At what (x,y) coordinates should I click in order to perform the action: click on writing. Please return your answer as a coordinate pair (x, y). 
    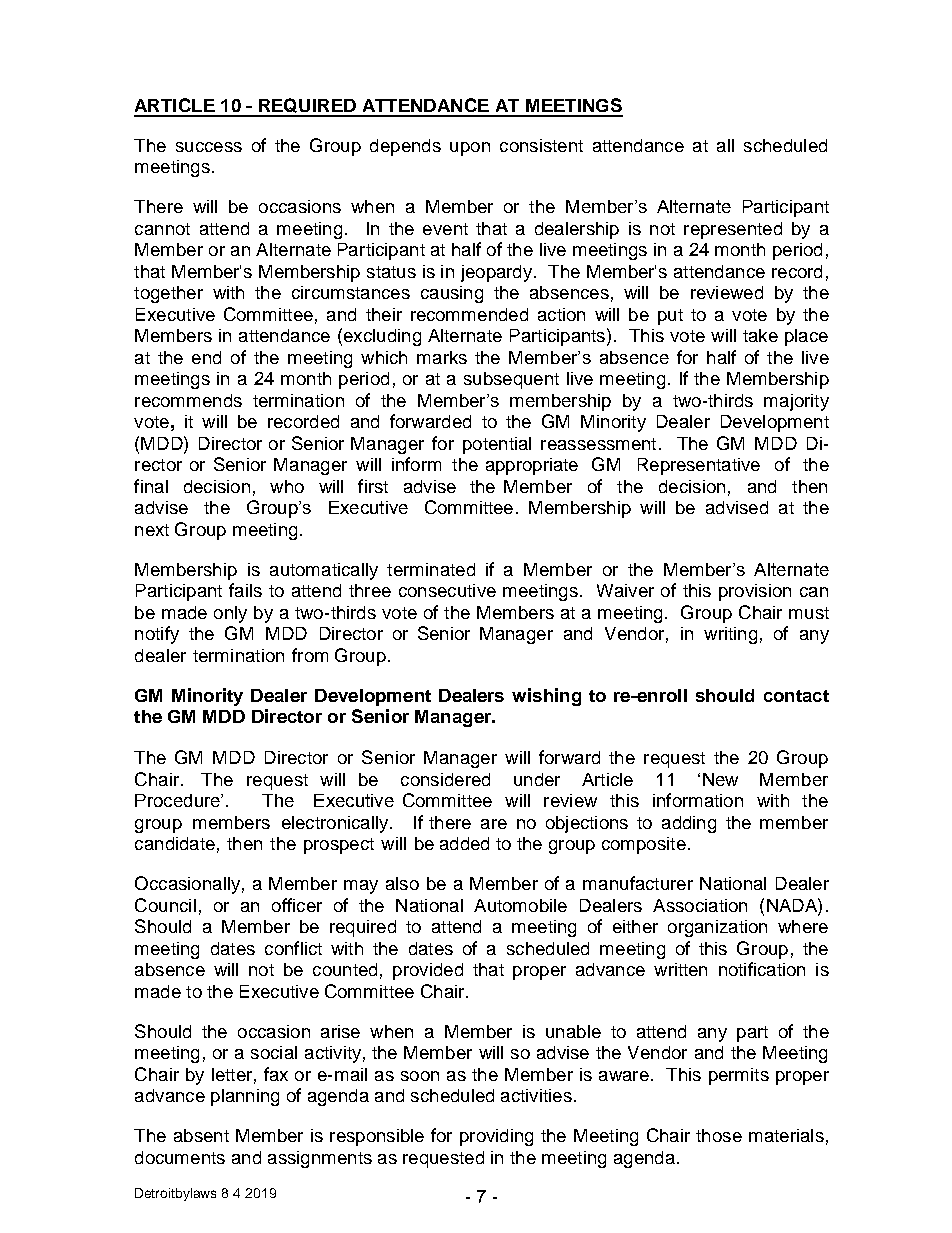
    Looking at the image, I should click on (730, 635).
